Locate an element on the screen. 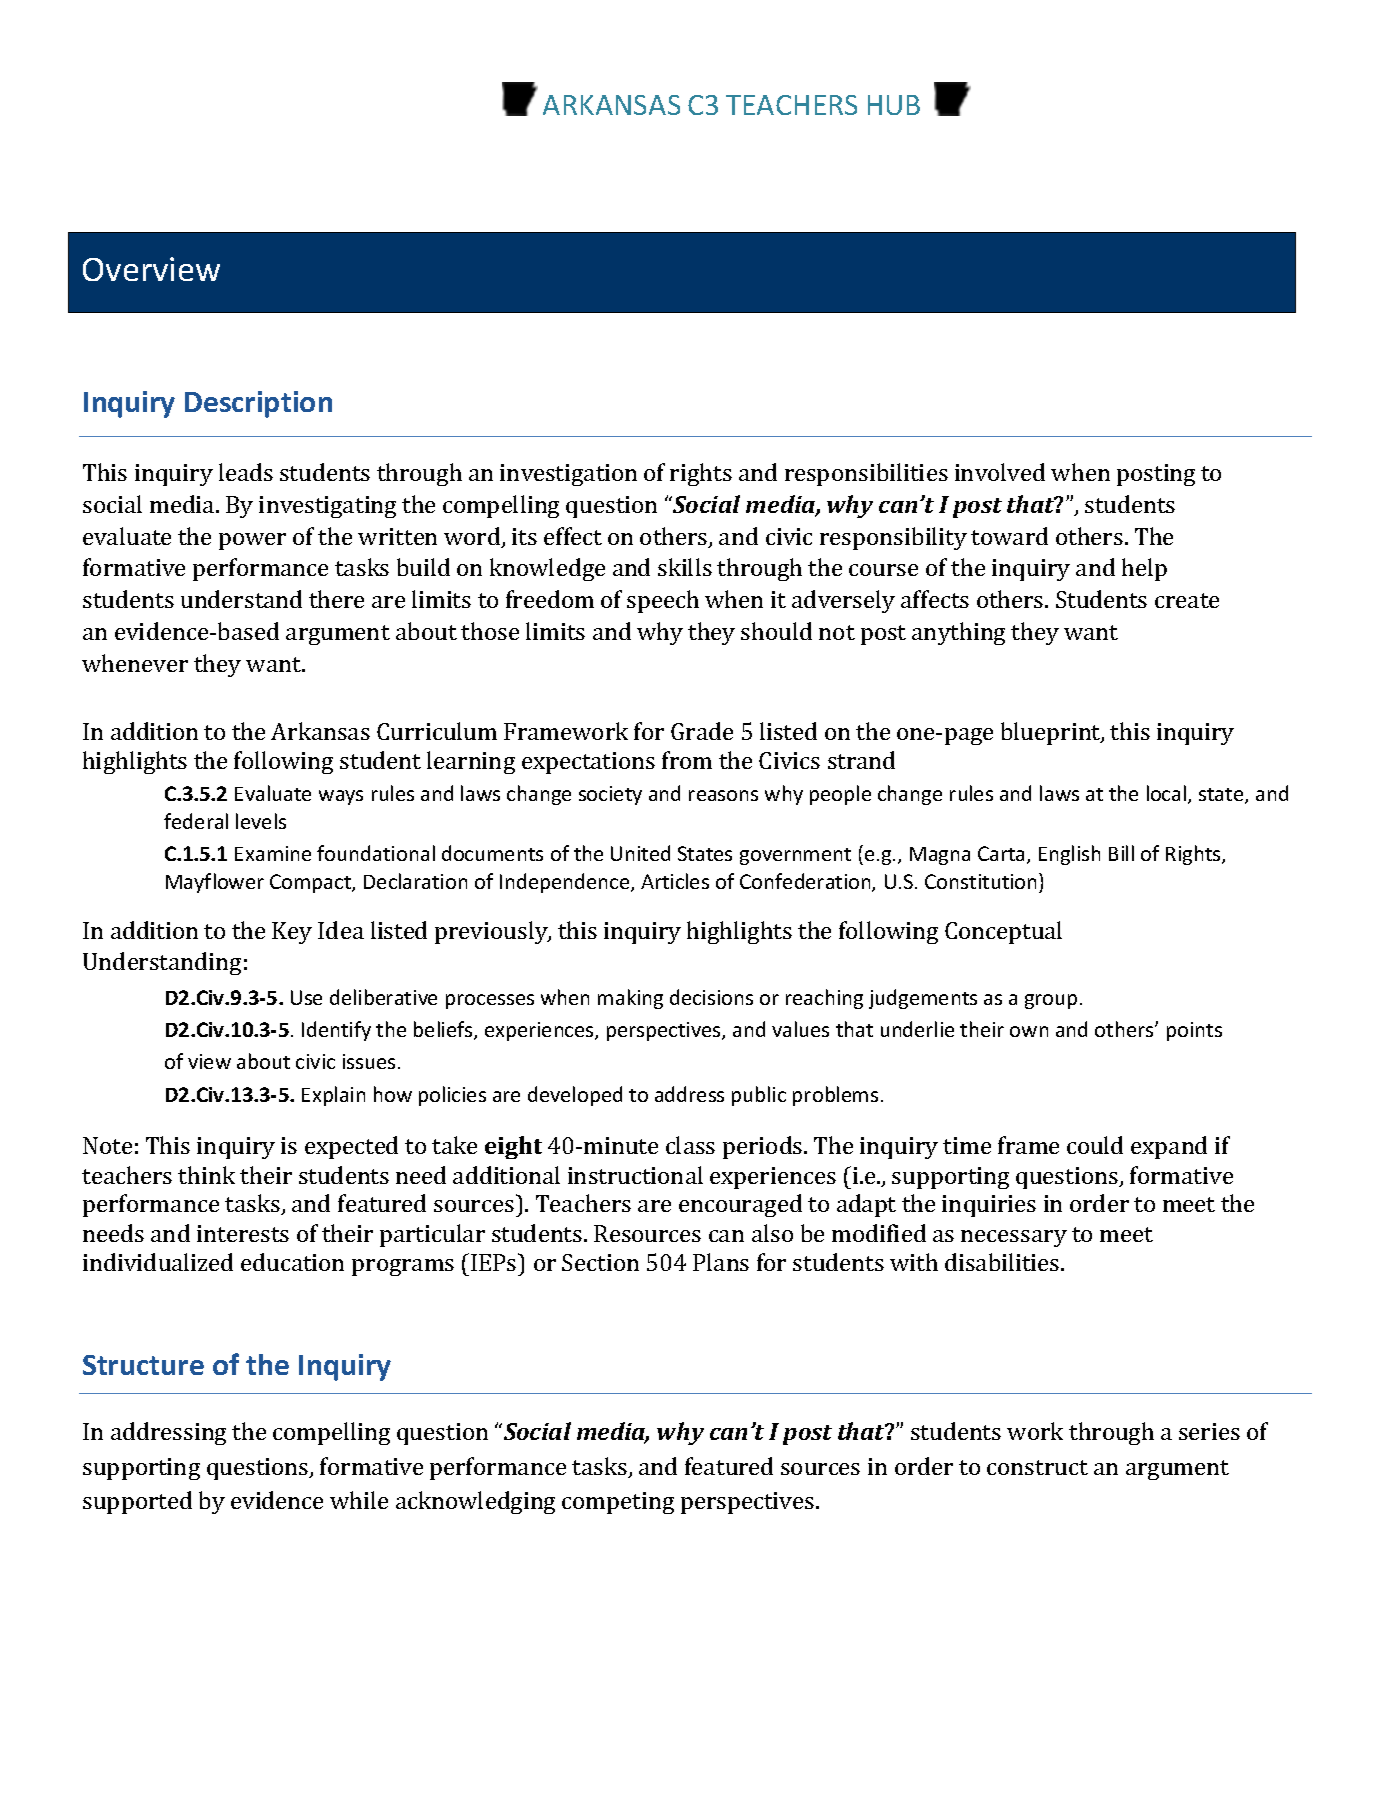 This screenshot has height=1799, width=1390. HUB is located at coordinates (894, 105).
